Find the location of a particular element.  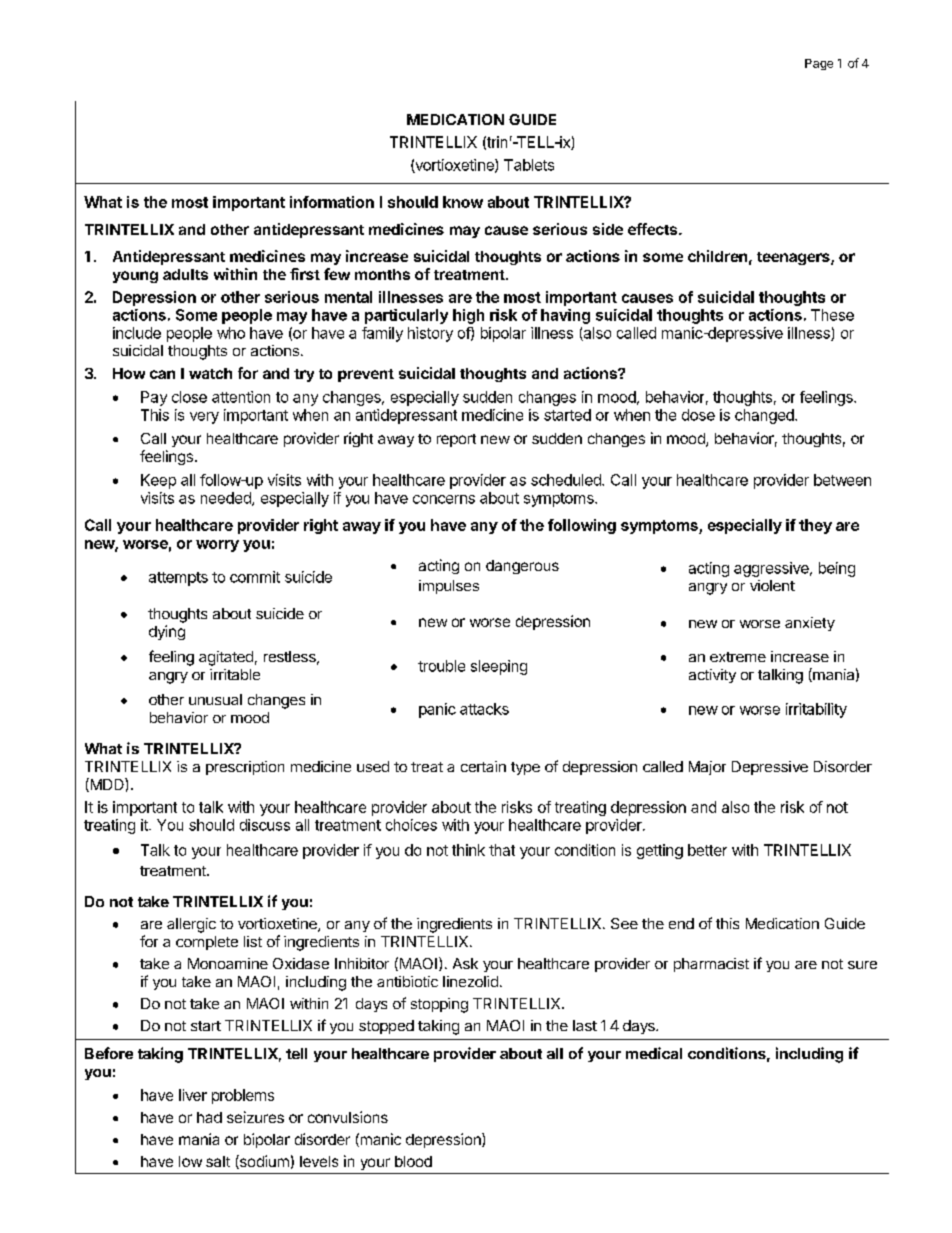

high is located at coordinates (468, 316).
